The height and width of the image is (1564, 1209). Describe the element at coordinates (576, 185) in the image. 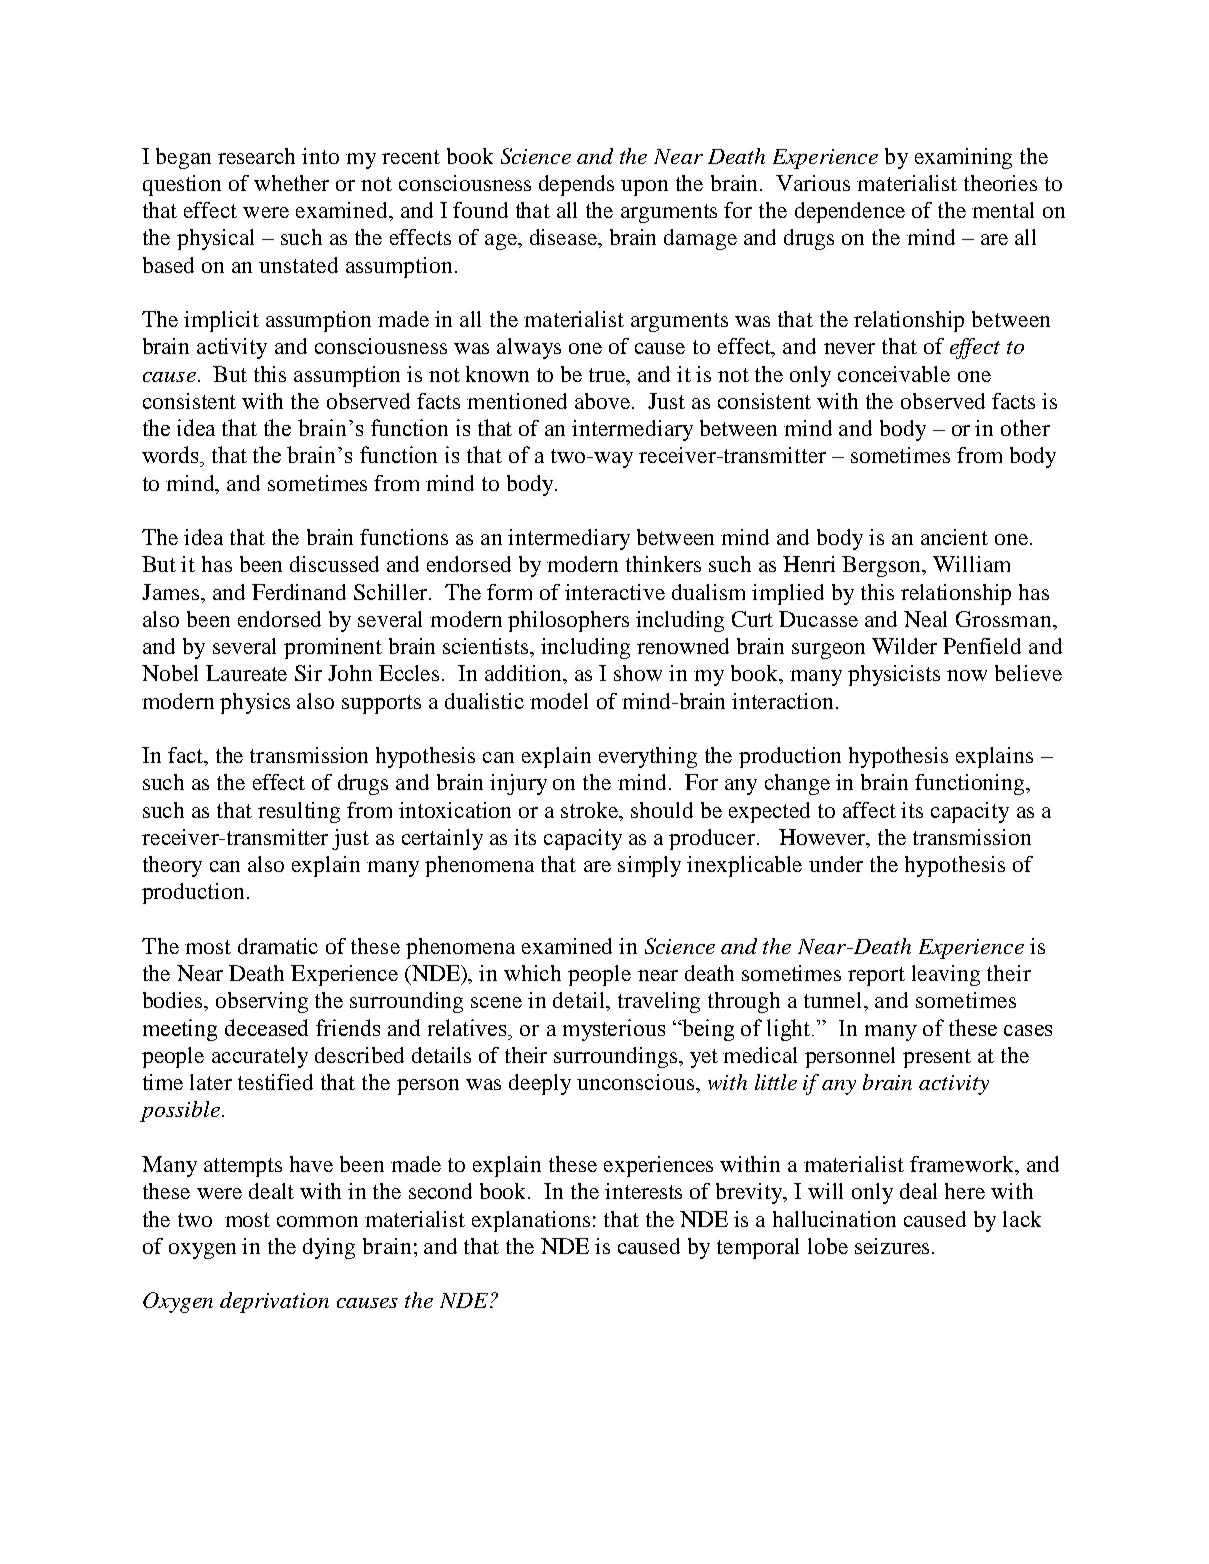

I see `depends` at that location.
